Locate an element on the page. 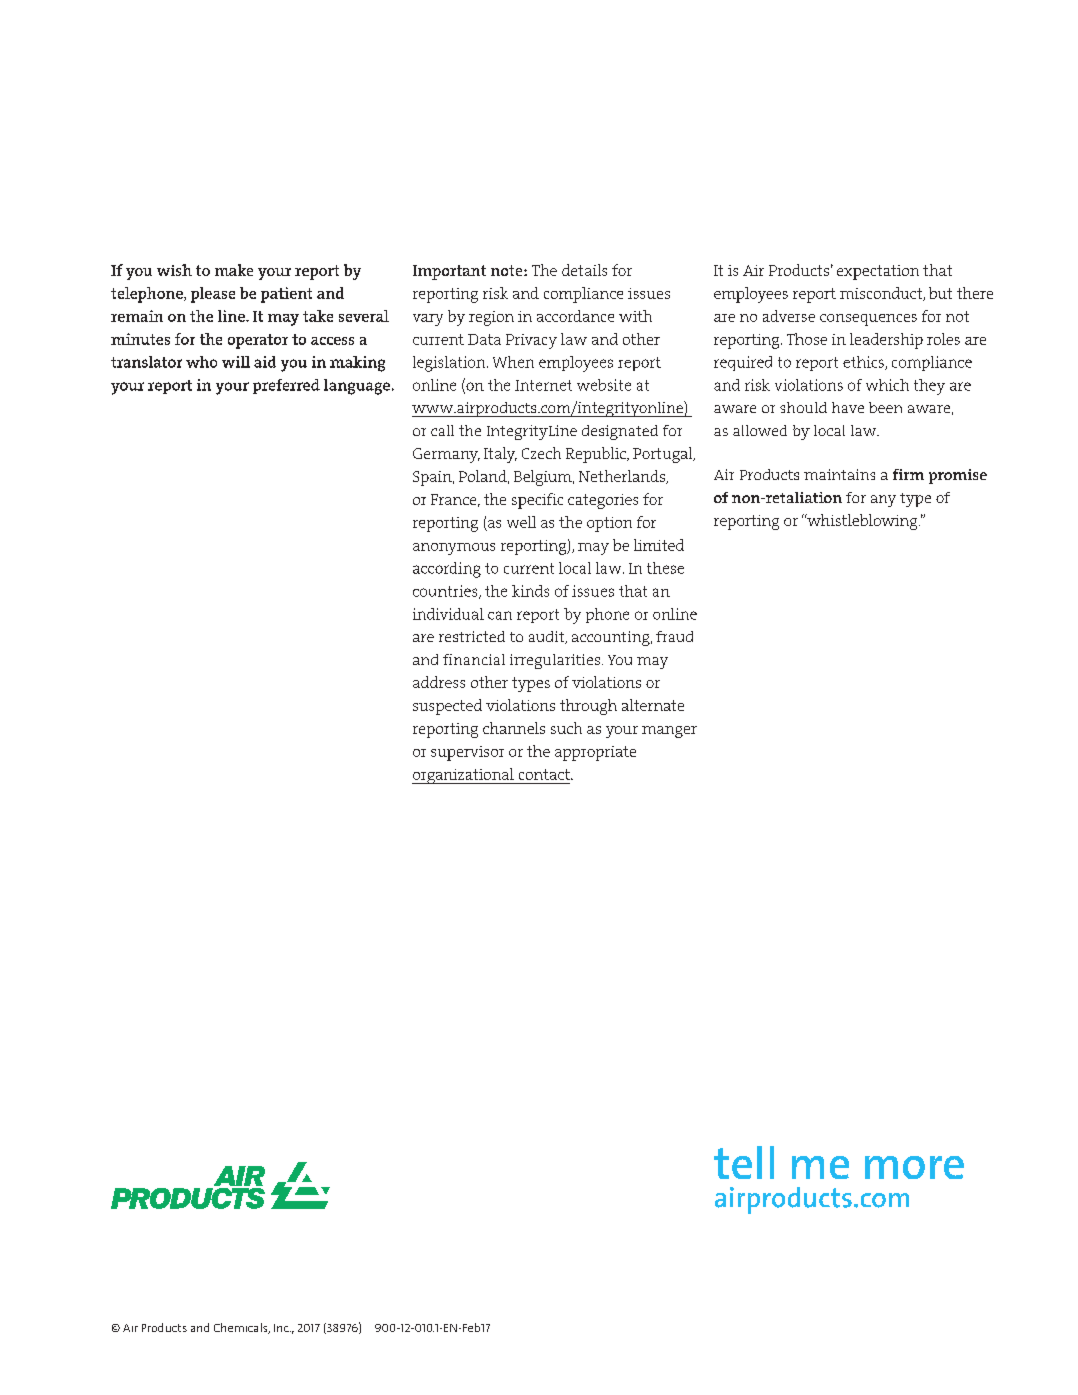  accordance is located at coordinates (575, 316).
